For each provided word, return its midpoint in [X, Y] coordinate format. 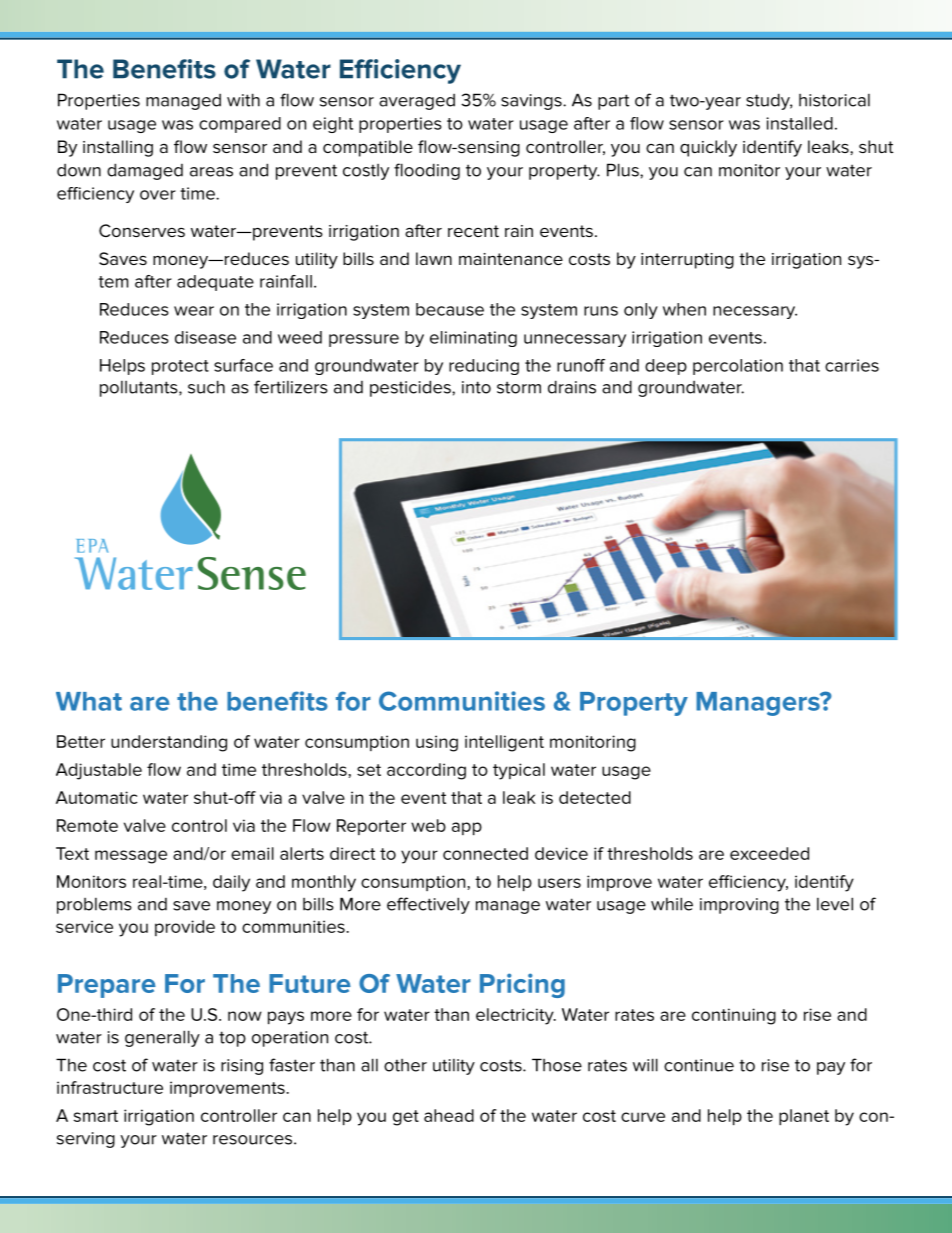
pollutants [140, 389]
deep [666, 367]
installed [799, 123]
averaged [417, 102]
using [437, 743]
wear [194, 311]
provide [185, 928]
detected [595, 797]
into [476, 387]
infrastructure [110, 1087]
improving [739, 906]
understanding [169, 743]
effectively [428, 905]
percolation [738, 367]
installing [118, 148]
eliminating [473, 339]
